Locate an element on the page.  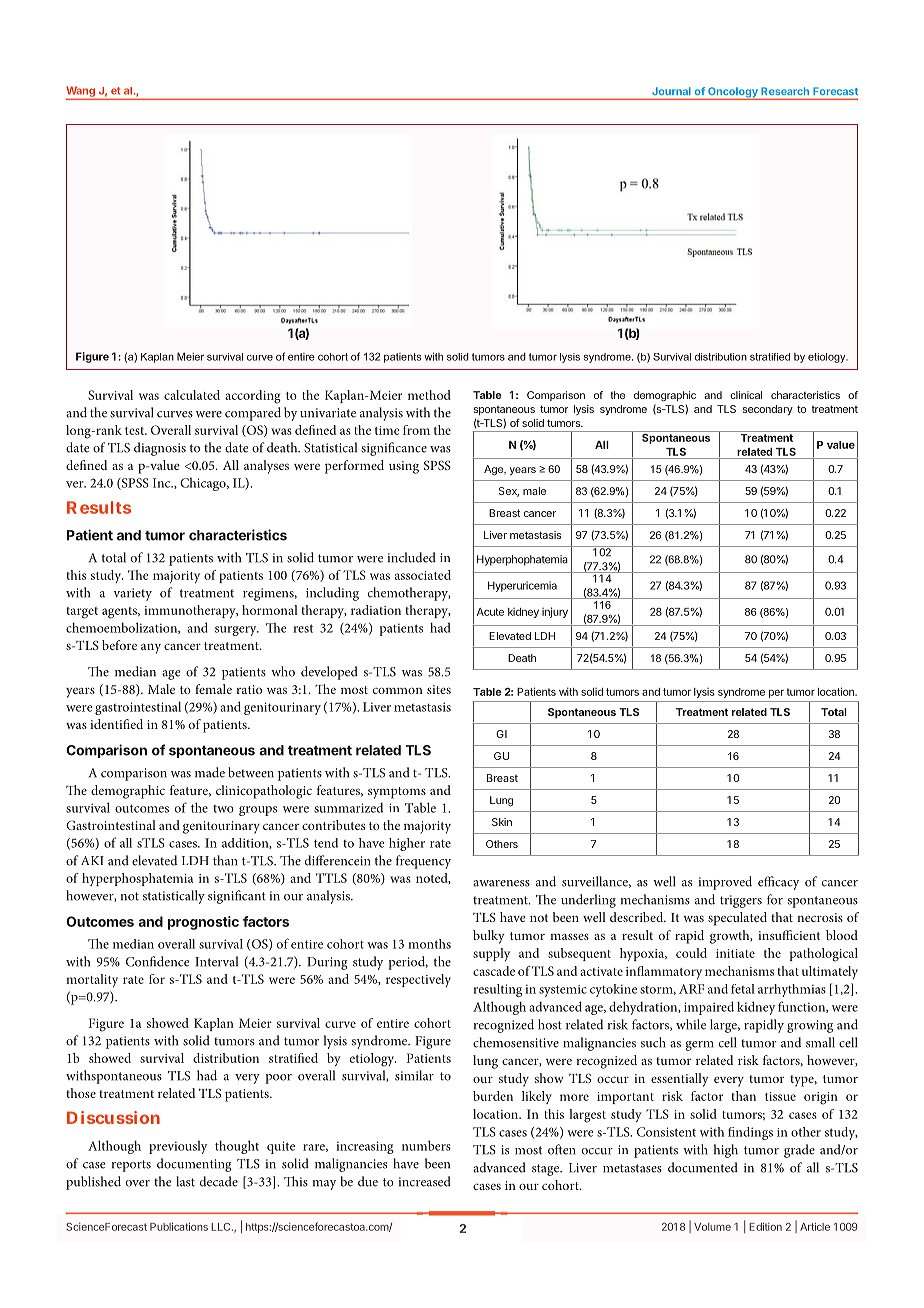
Journal is located at coordinates (671, 91).
